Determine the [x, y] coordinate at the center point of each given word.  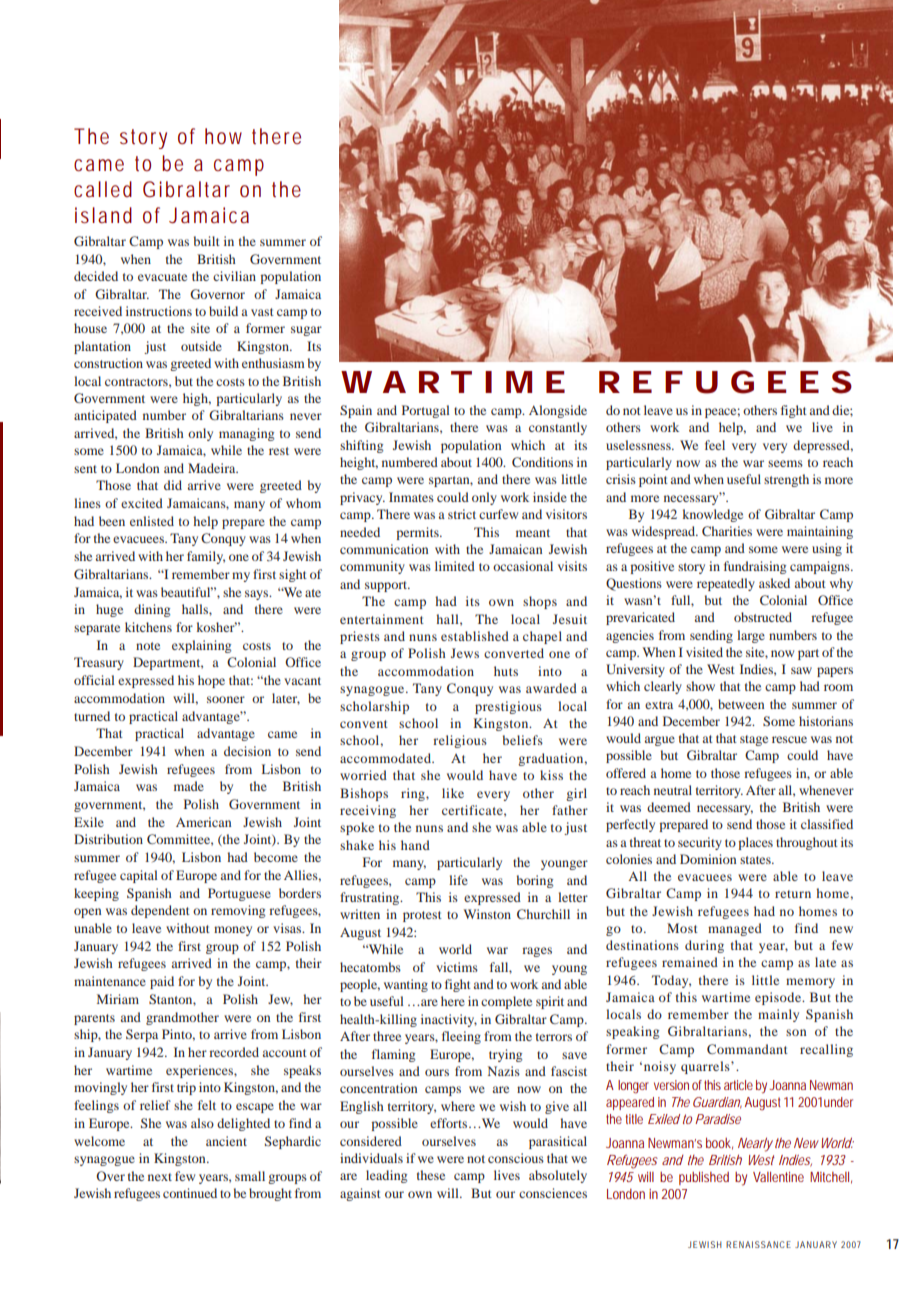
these [431, 1175]
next [160, 1177]
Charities [727, 531]
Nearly [755, 1144]
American [203, 822]
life [458, 880]
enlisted [152, 521]
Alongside [558, 411]
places [755, 843]
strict [462, 514]
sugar [306, 331]
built [207, 241]
